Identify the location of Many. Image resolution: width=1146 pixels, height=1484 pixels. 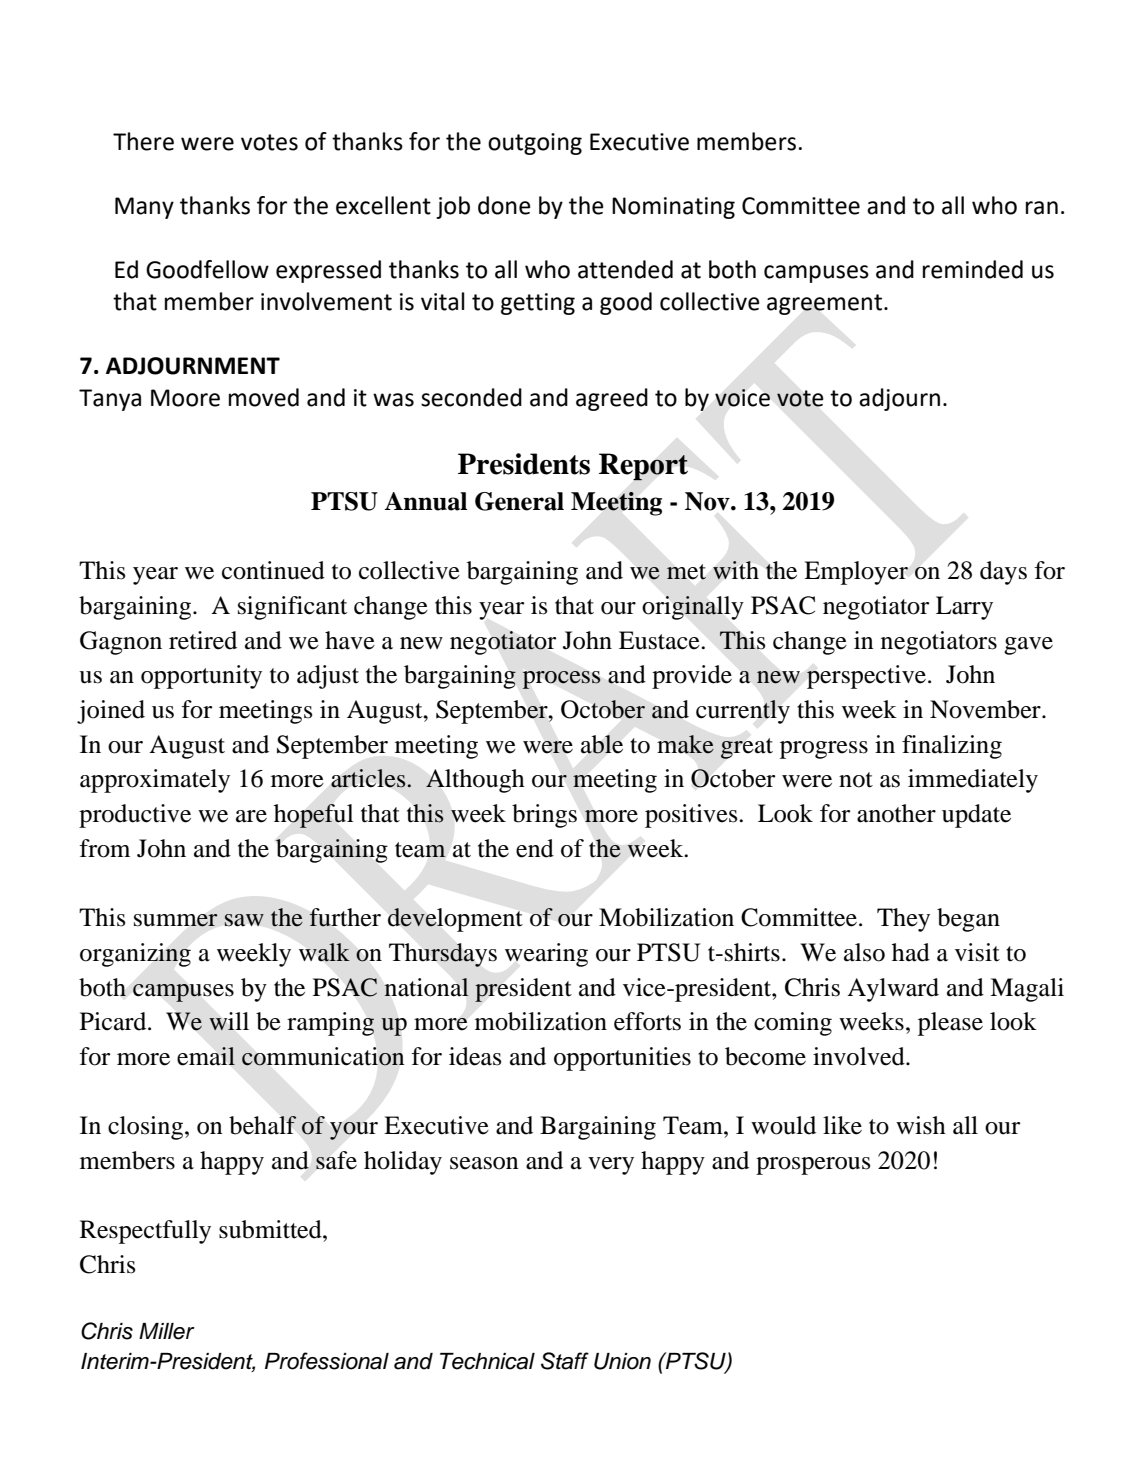
(144, 208).
